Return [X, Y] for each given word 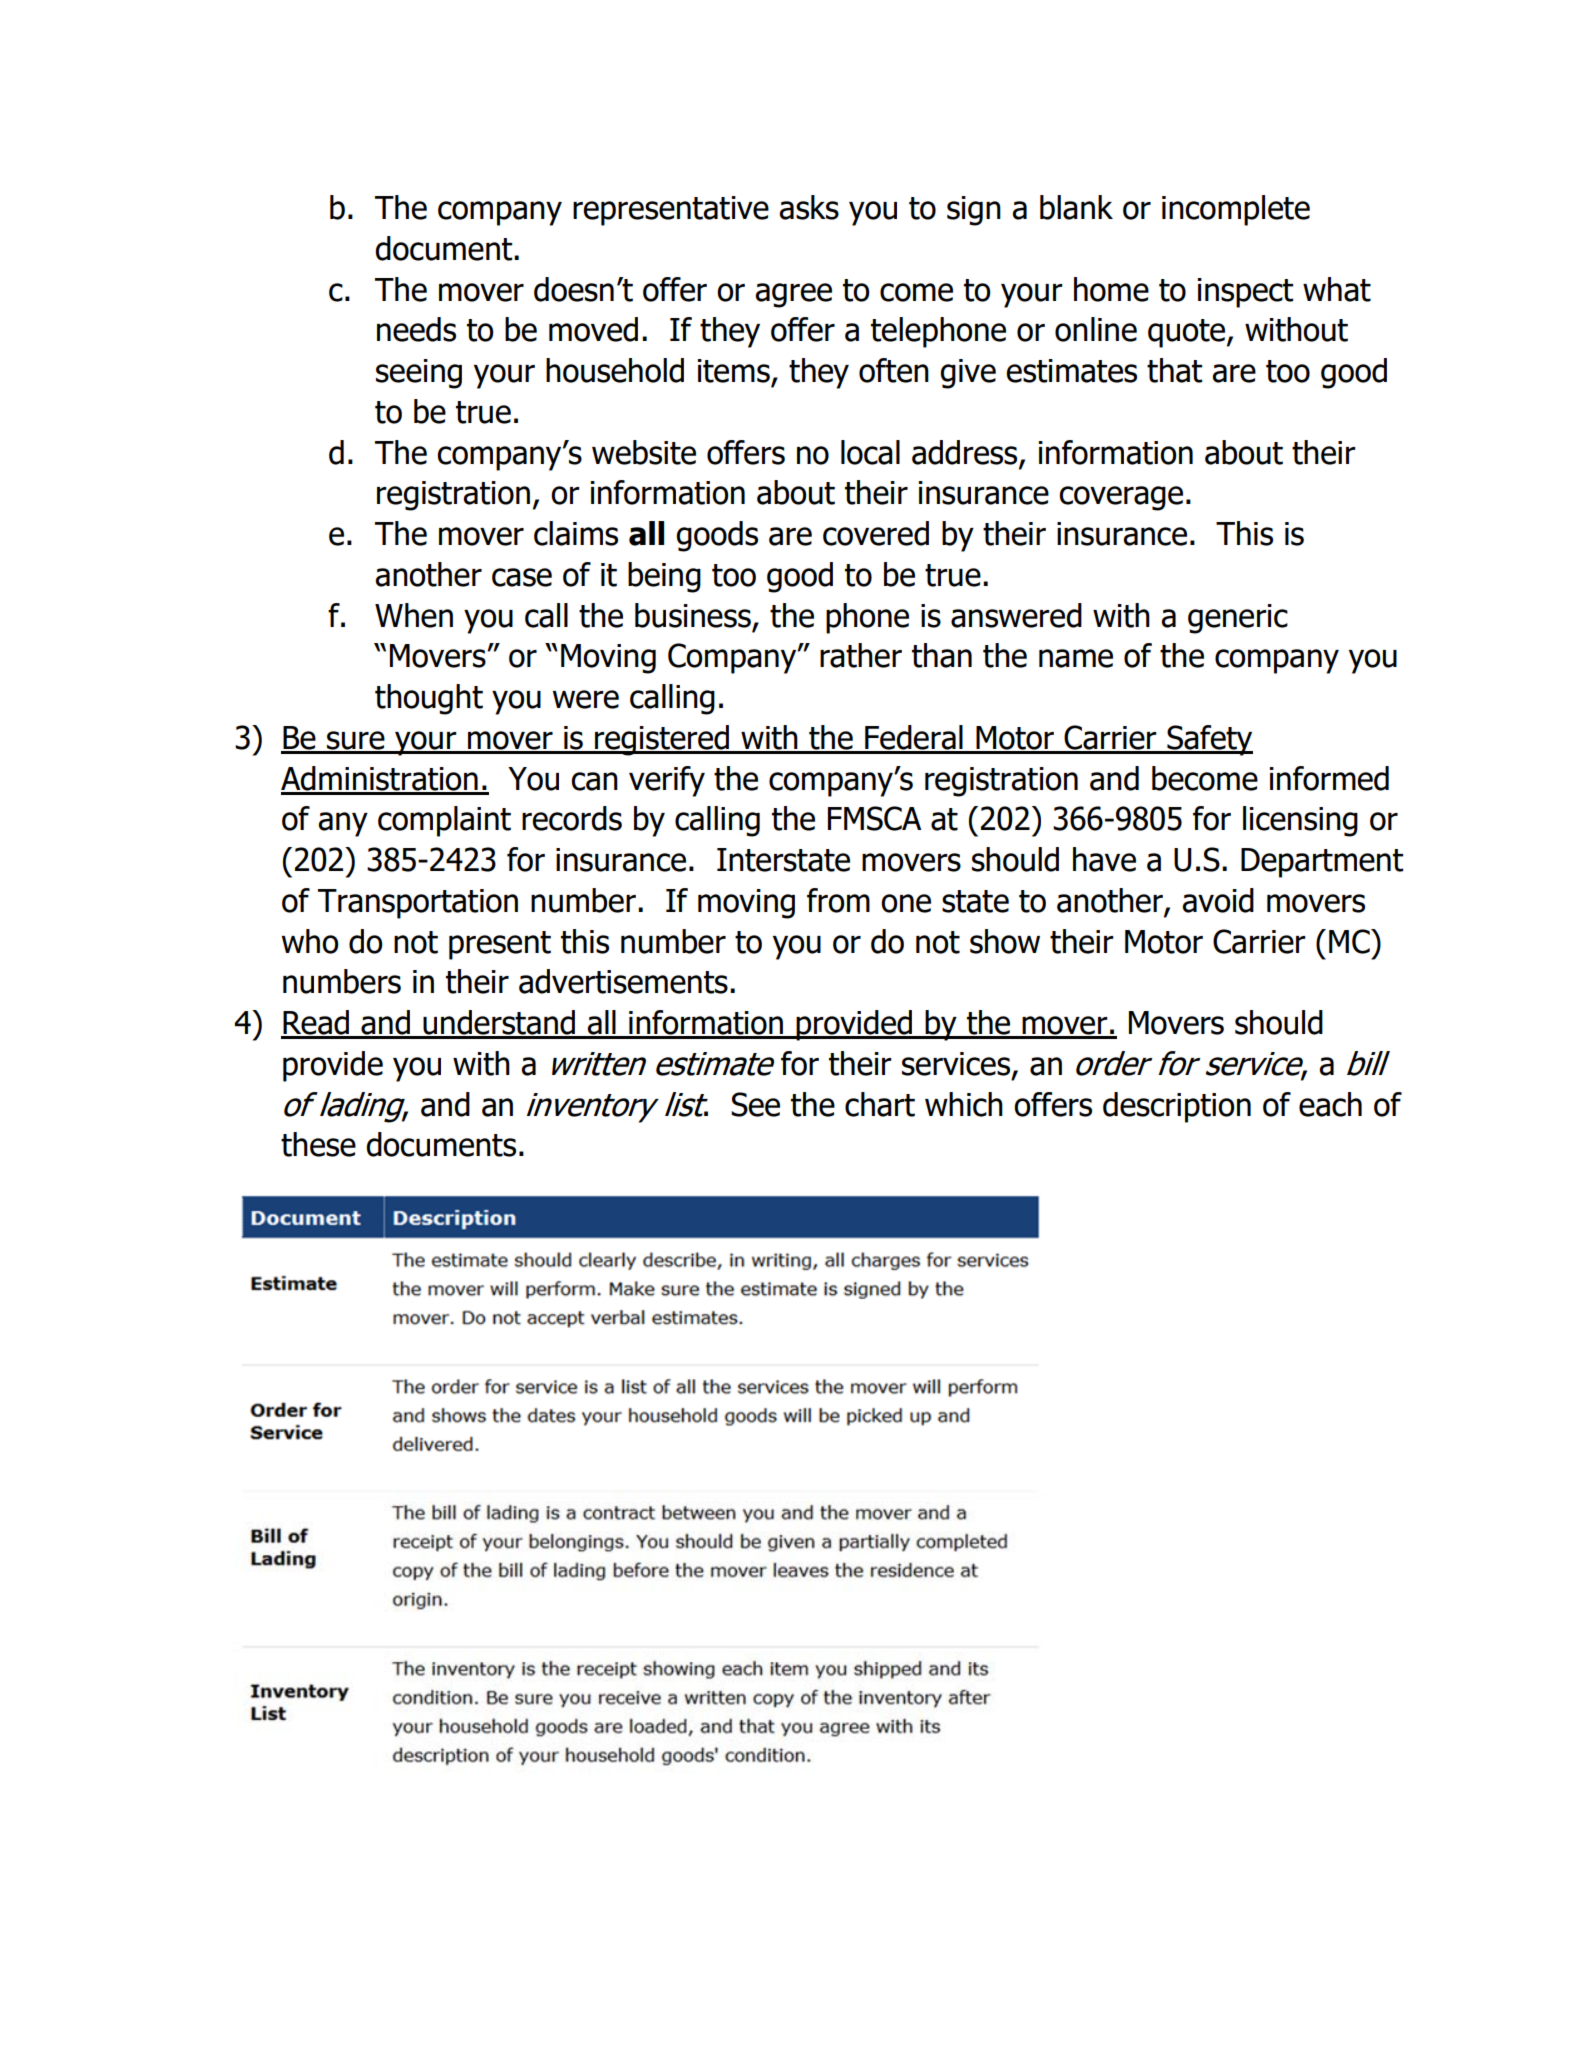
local [870, 452]
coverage [1121, 498]
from [838, 900]
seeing [419, 374]
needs [416, 329]
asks [809, 207]
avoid [1218, 900]
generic [1238, 619]
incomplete [1236, 210]
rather [861, 655]
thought [429, 699]
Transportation [418, 904]
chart [880, 1104]
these [318, 1144]
